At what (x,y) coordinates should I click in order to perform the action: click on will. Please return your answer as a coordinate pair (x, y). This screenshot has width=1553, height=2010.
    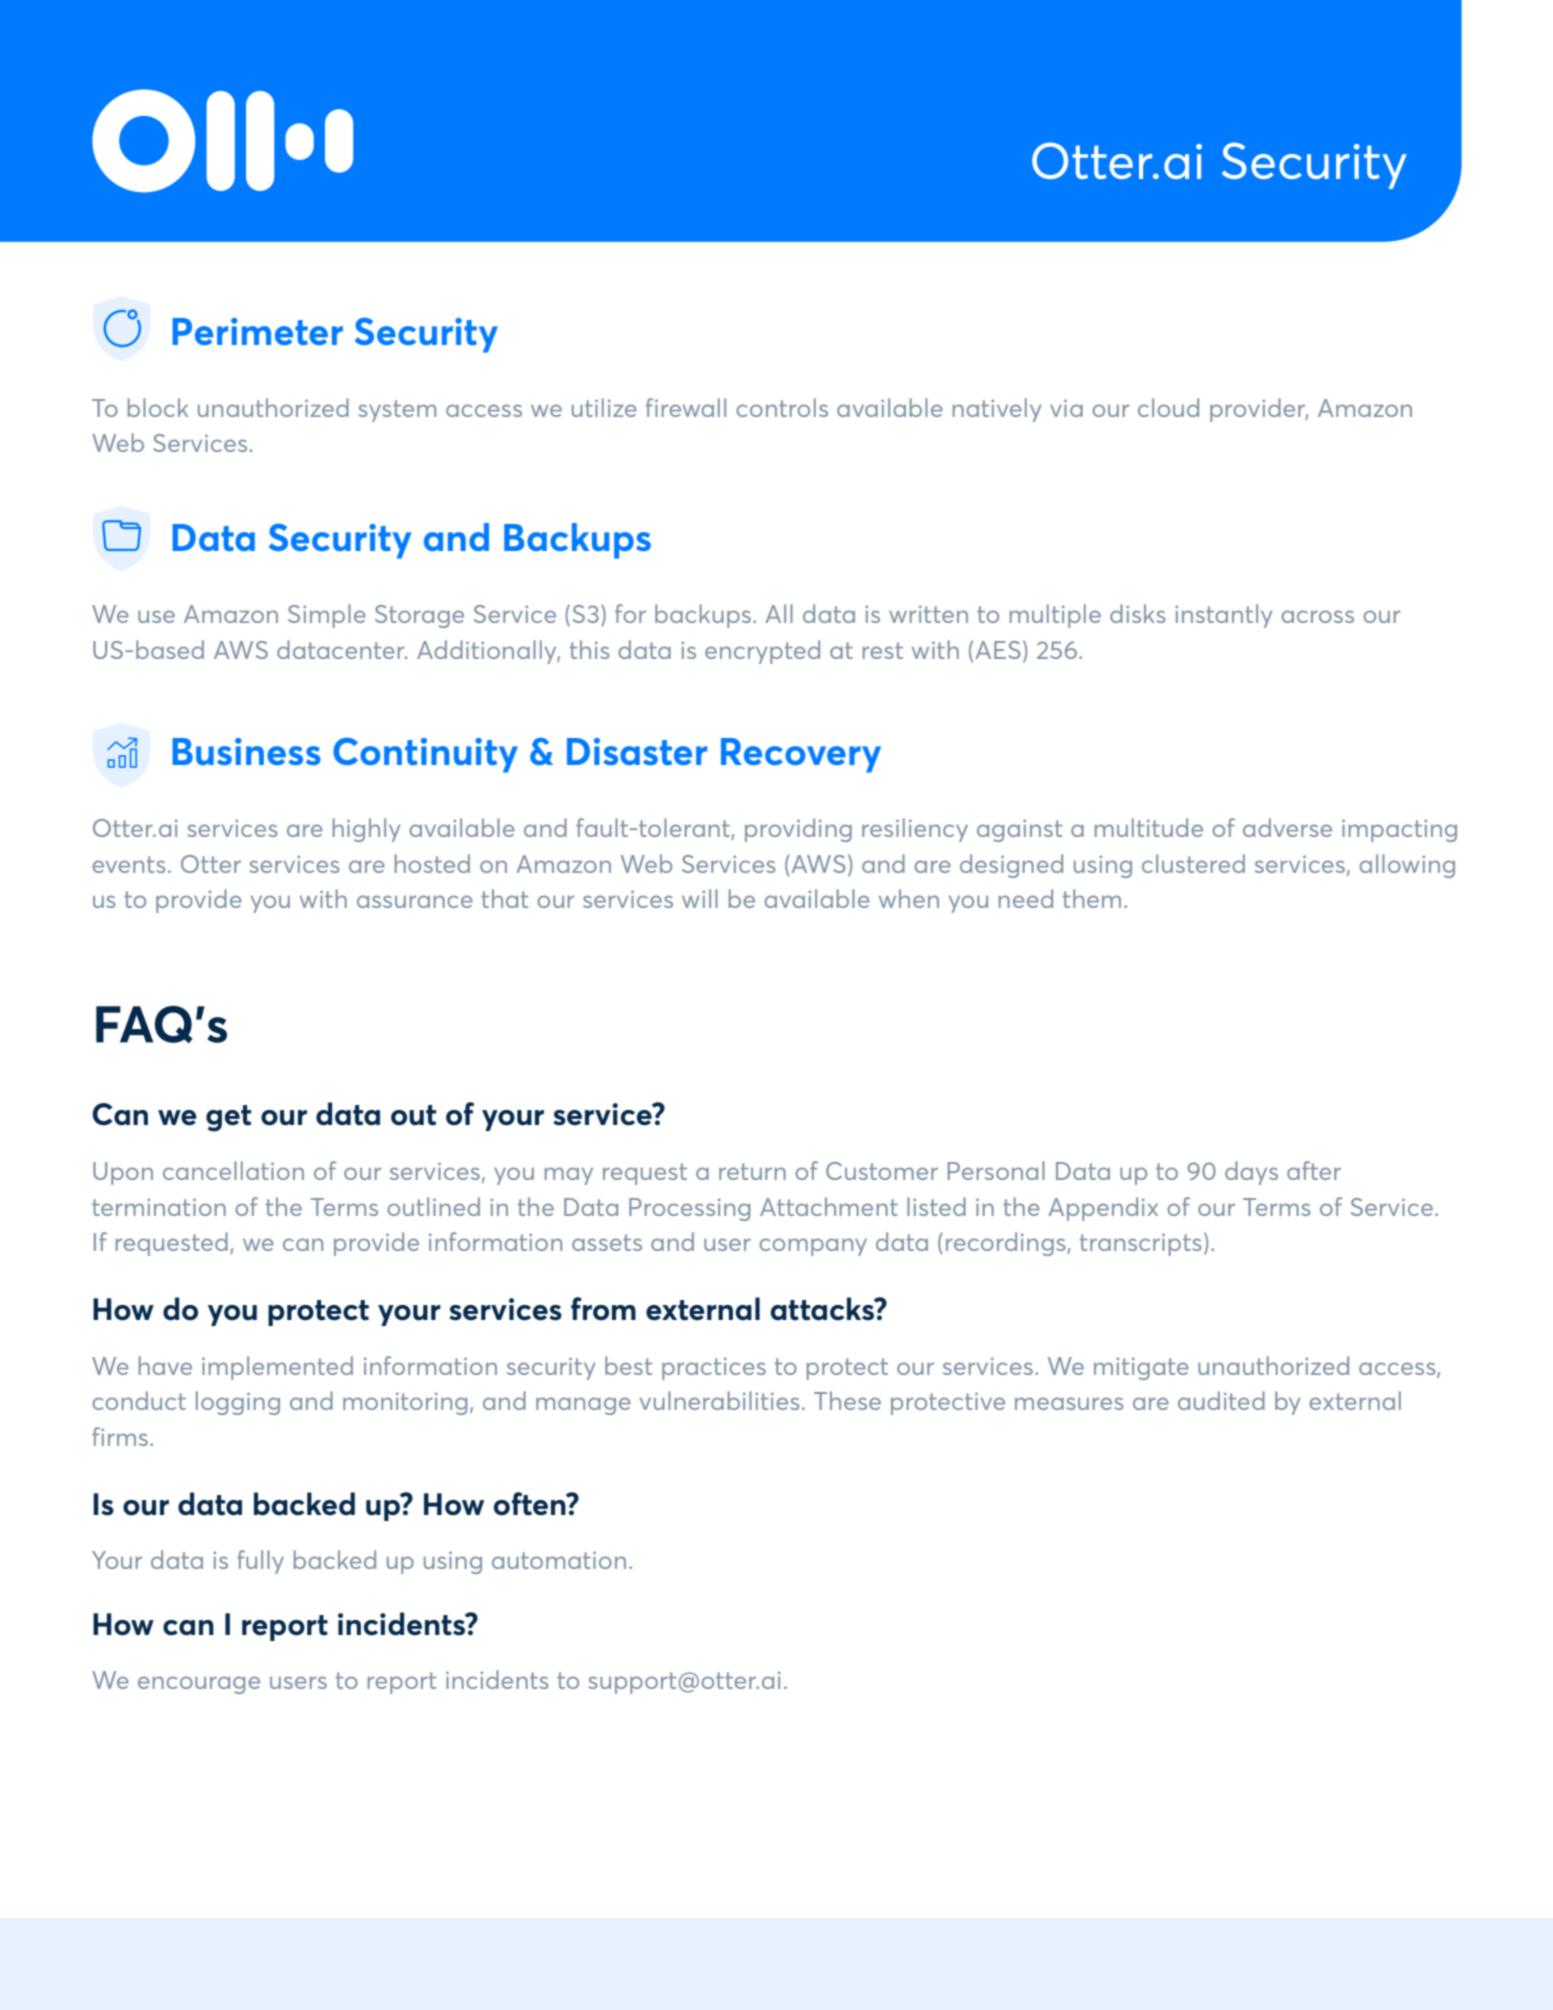
    Looking at the image, I should click on (700, 898).
